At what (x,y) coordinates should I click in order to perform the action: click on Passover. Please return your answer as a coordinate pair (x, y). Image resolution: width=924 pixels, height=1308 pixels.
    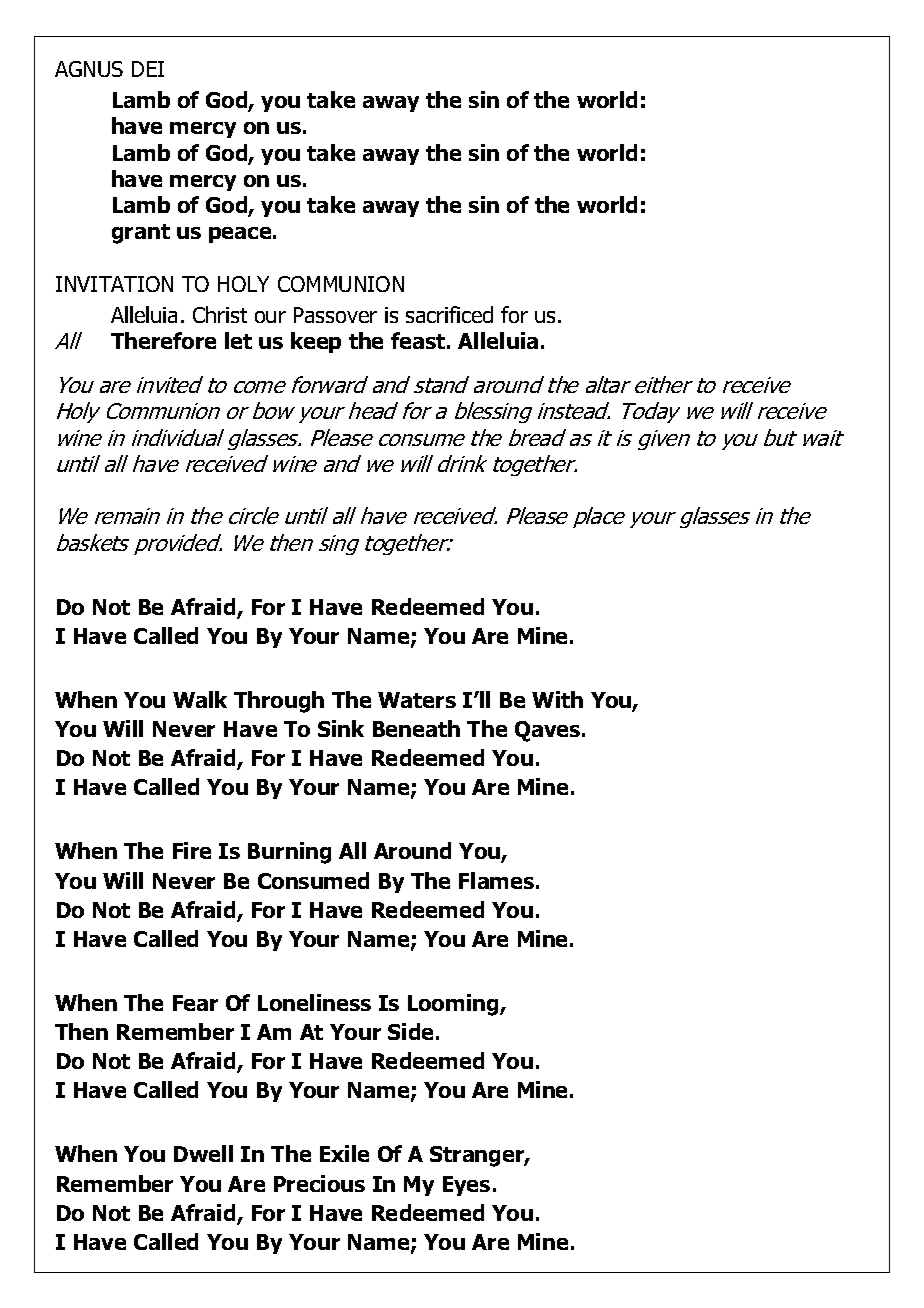
    Looking at the image, I should click on (335, 315).
